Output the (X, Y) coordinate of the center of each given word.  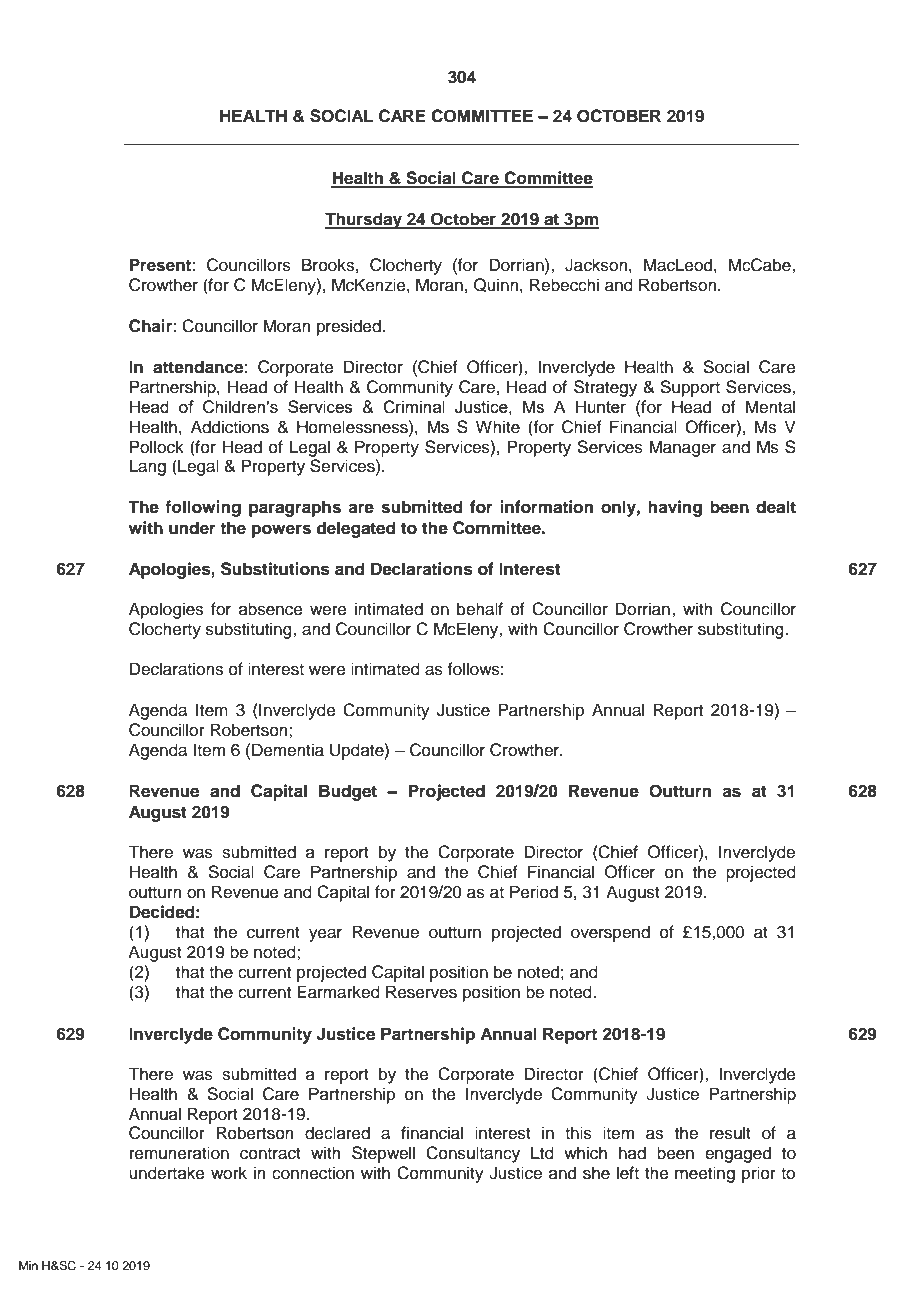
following (203, 508)
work (229, 1173)
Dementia (288, 750)
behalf (480, 609)
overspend (610, 933)
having (675, 508)
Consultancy (473, 1154)
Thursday (364, 220)
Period (534, 892)
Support (690, 388)
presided (350, 327)
